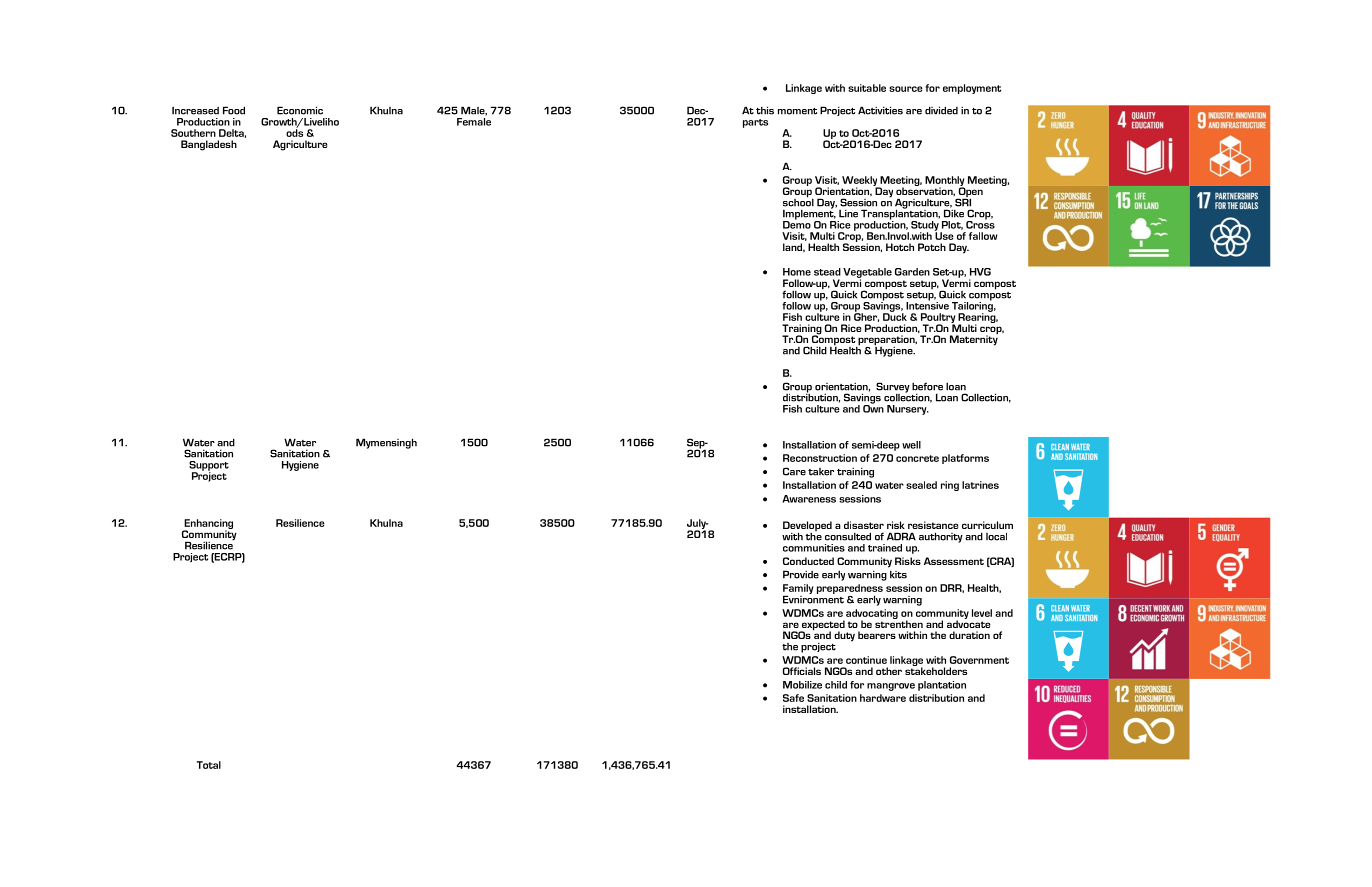 This screenshot has width=1372, height=887. What do you see at coordinates (755, 123) in the screenshot?
I see `parts` at bounding box center [755, 123].
